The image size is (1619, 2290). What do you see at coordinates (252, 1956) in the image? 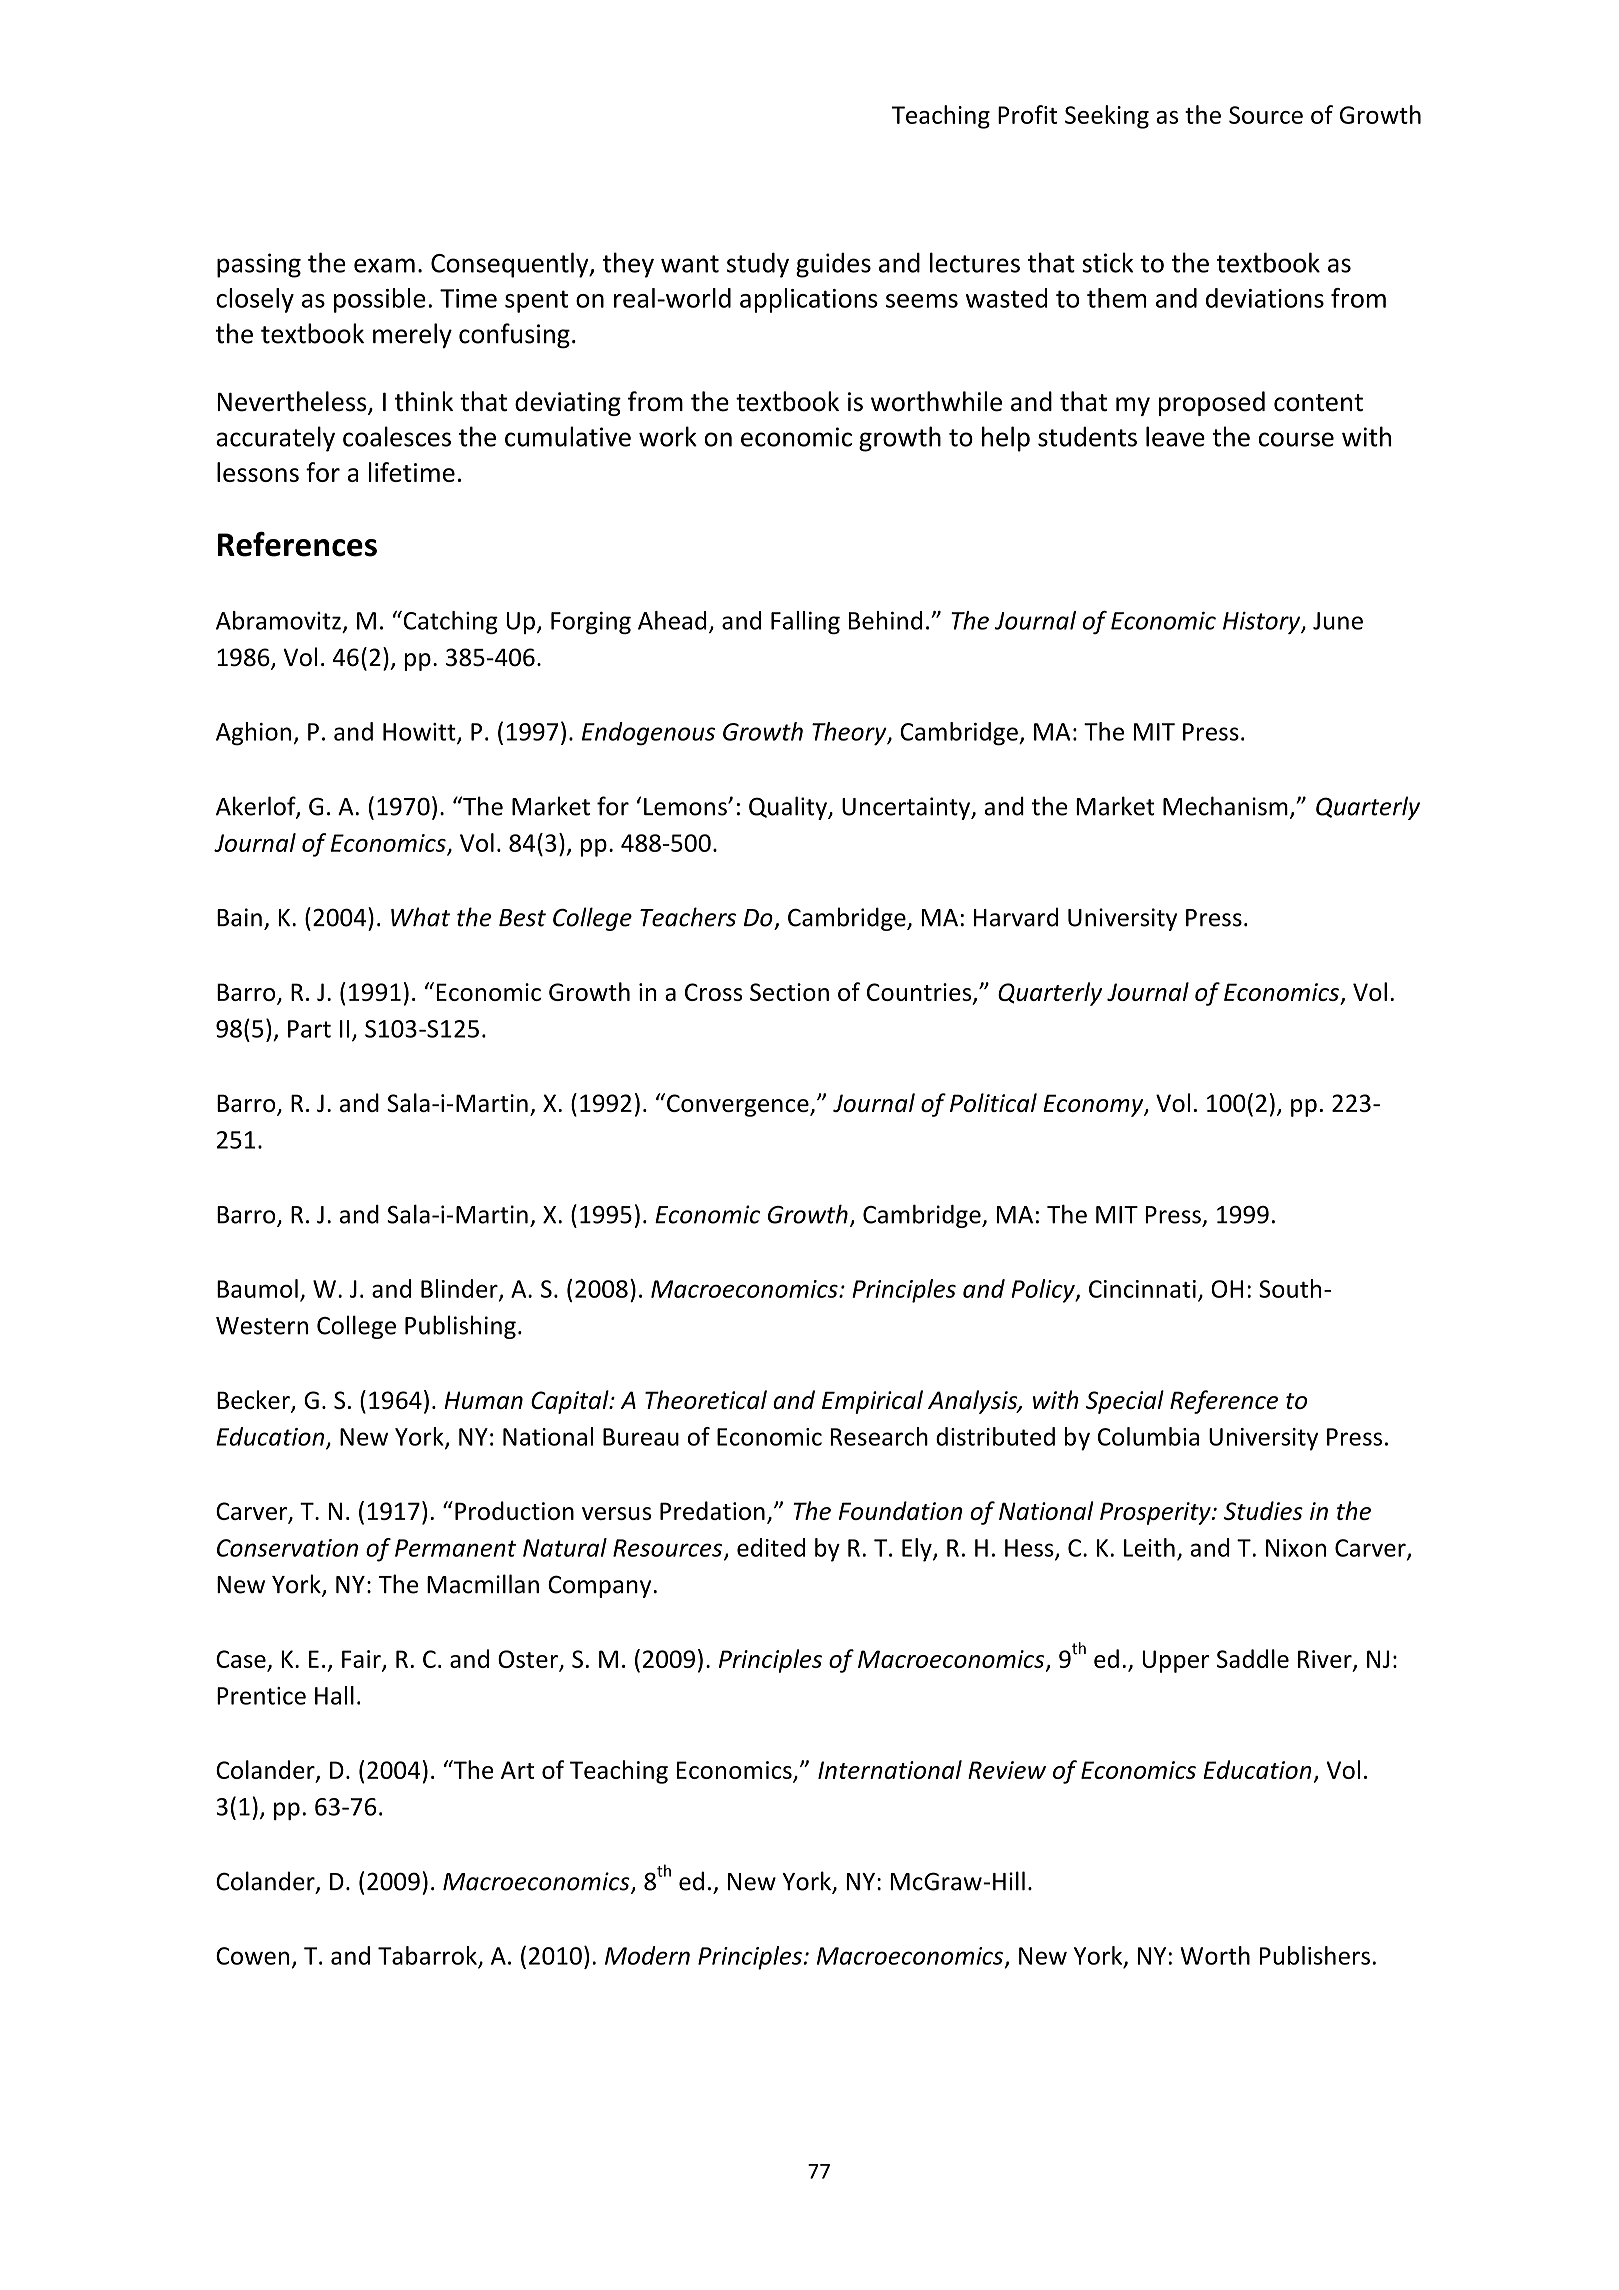
I see `Cowen` at bounding box center [252, 1956].
